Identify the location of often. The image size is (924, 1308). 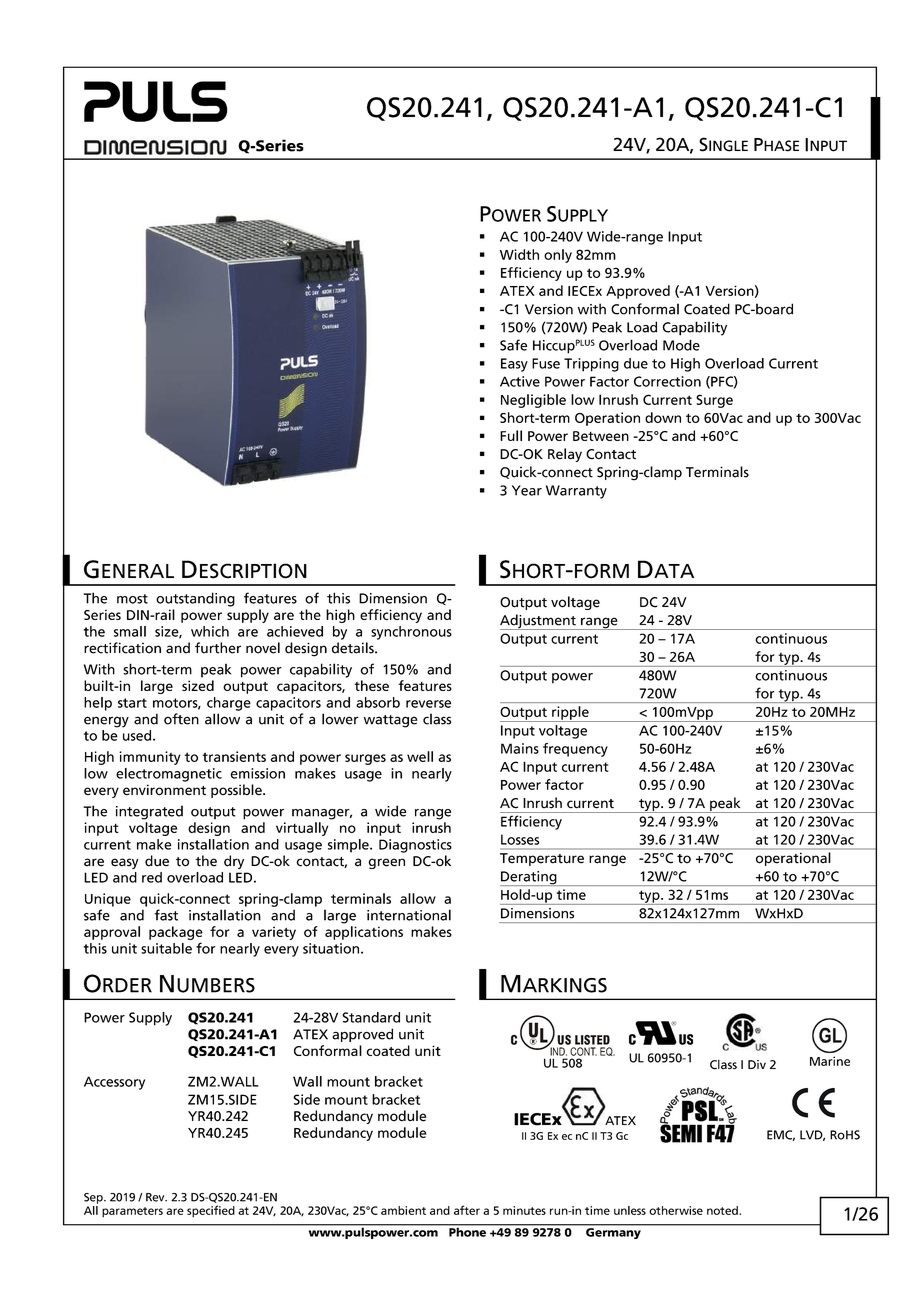
(181, 719).
